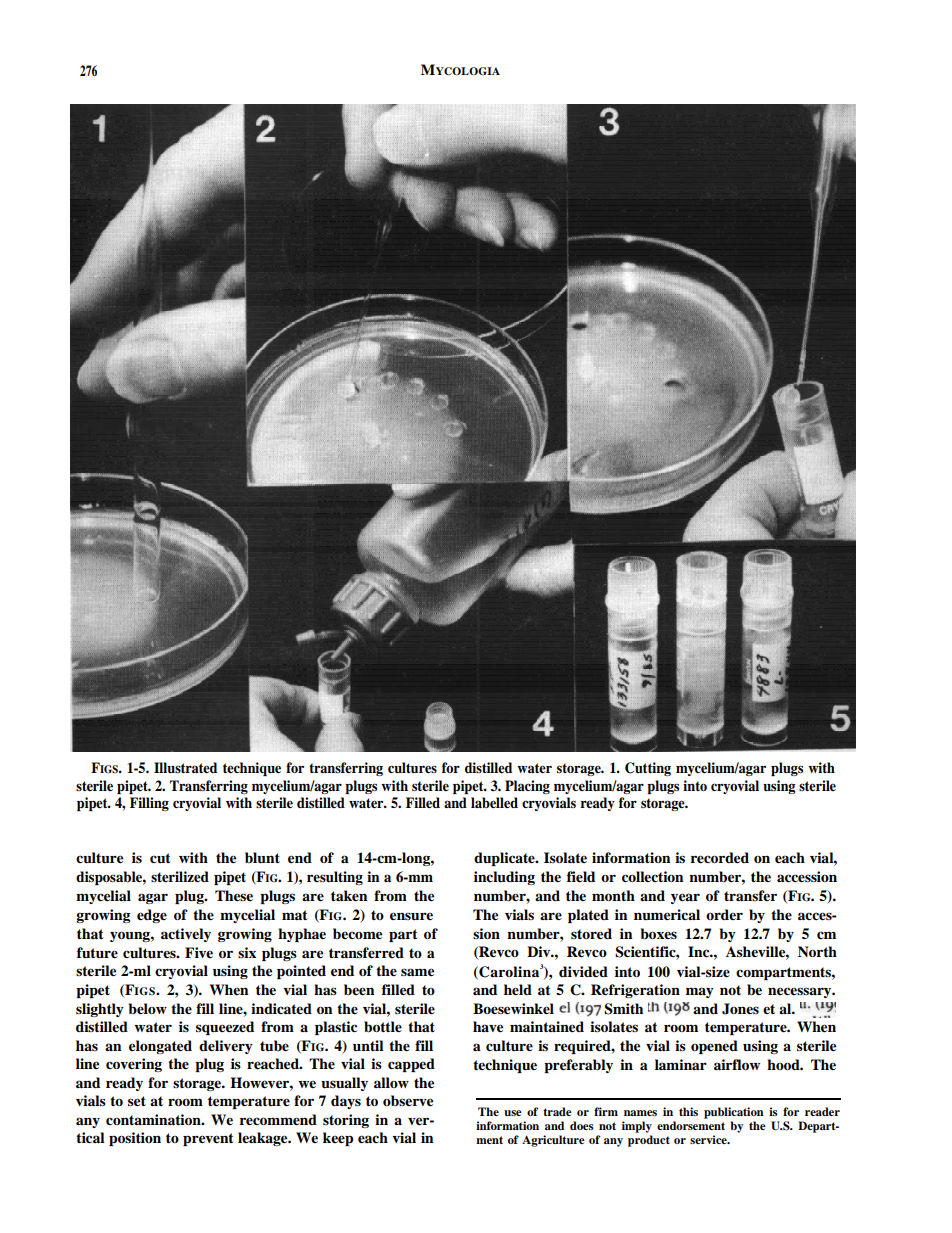 The image size is (952, 1233). Describe the element at coordinates (199, 952) in the screenshot. I see `Five` at that location.
